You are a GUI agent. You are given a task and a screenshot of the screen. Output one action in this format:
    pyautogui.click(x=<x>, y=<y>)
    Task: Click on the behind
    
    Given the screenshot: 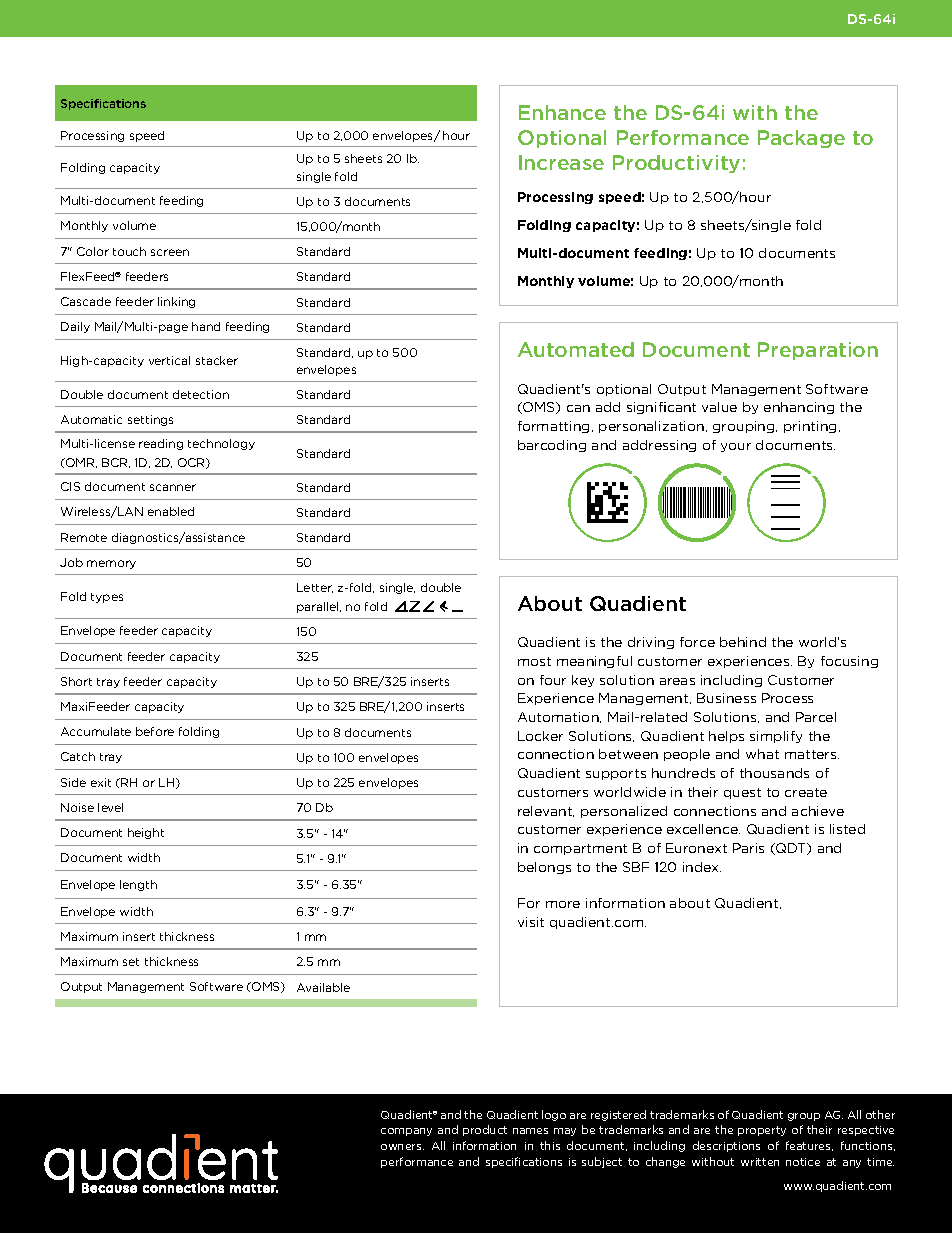 What is the action you would take?
    pyautogui.click(x=743, y=642)
